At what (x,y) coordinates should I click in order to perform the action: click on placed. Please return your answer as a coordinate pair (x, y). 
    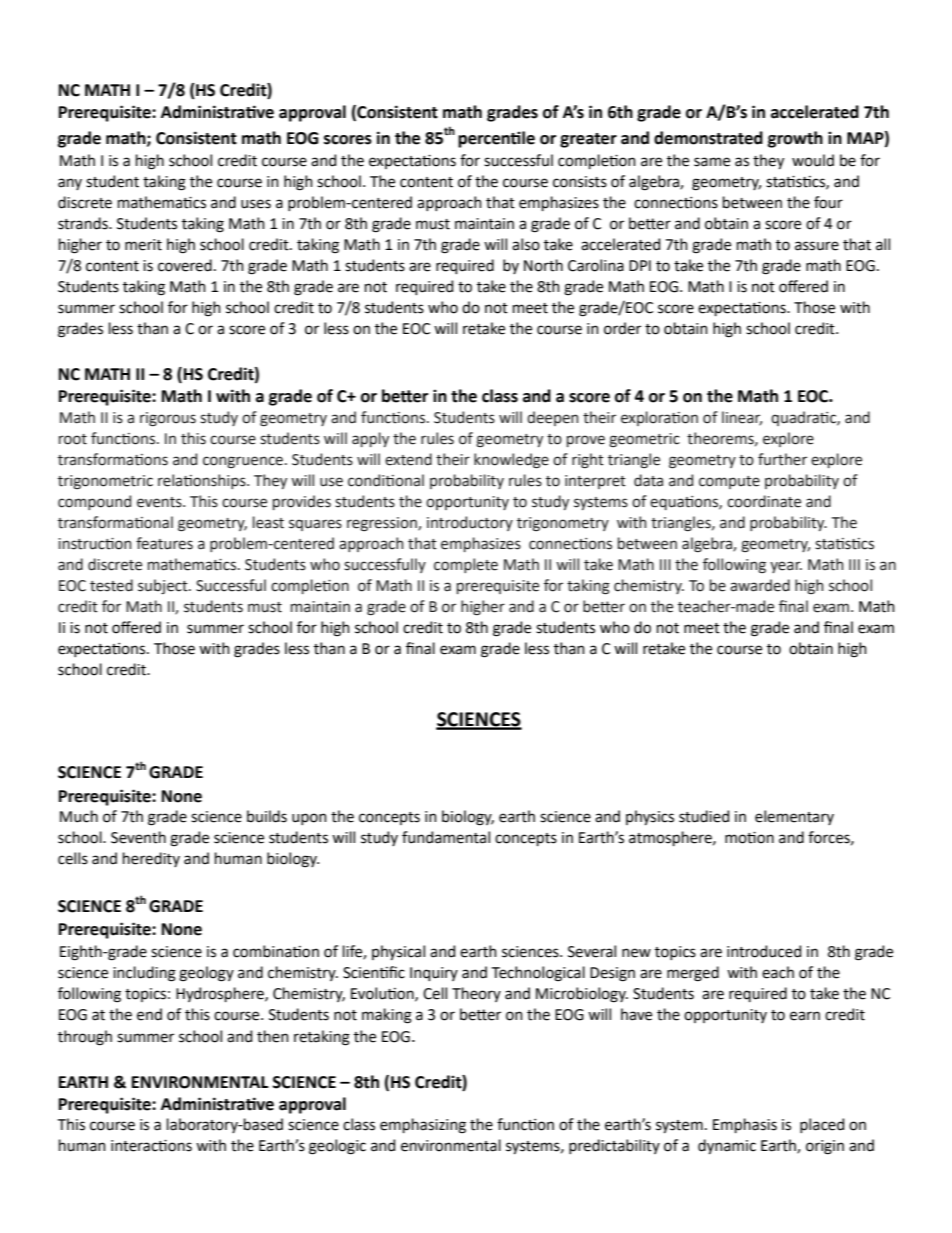
    Looking at the image, I should click on (822, 1125).
